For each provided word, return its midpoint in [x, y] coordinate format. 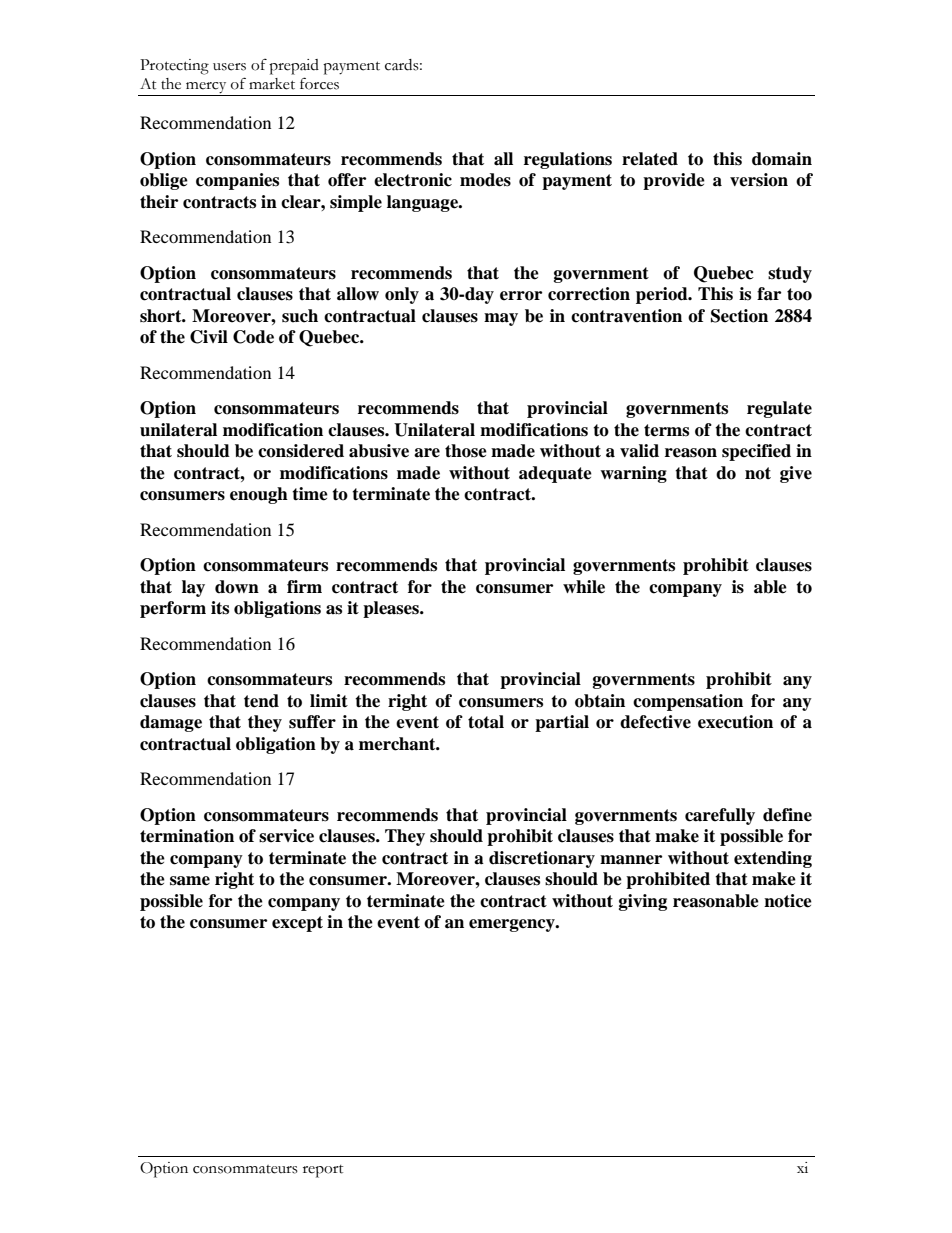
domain [782, 159]
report [323, 1171]
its [220, 608]
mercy [206, 89]
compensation [688, 702]
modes [485, 180]
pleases [392, 609]
